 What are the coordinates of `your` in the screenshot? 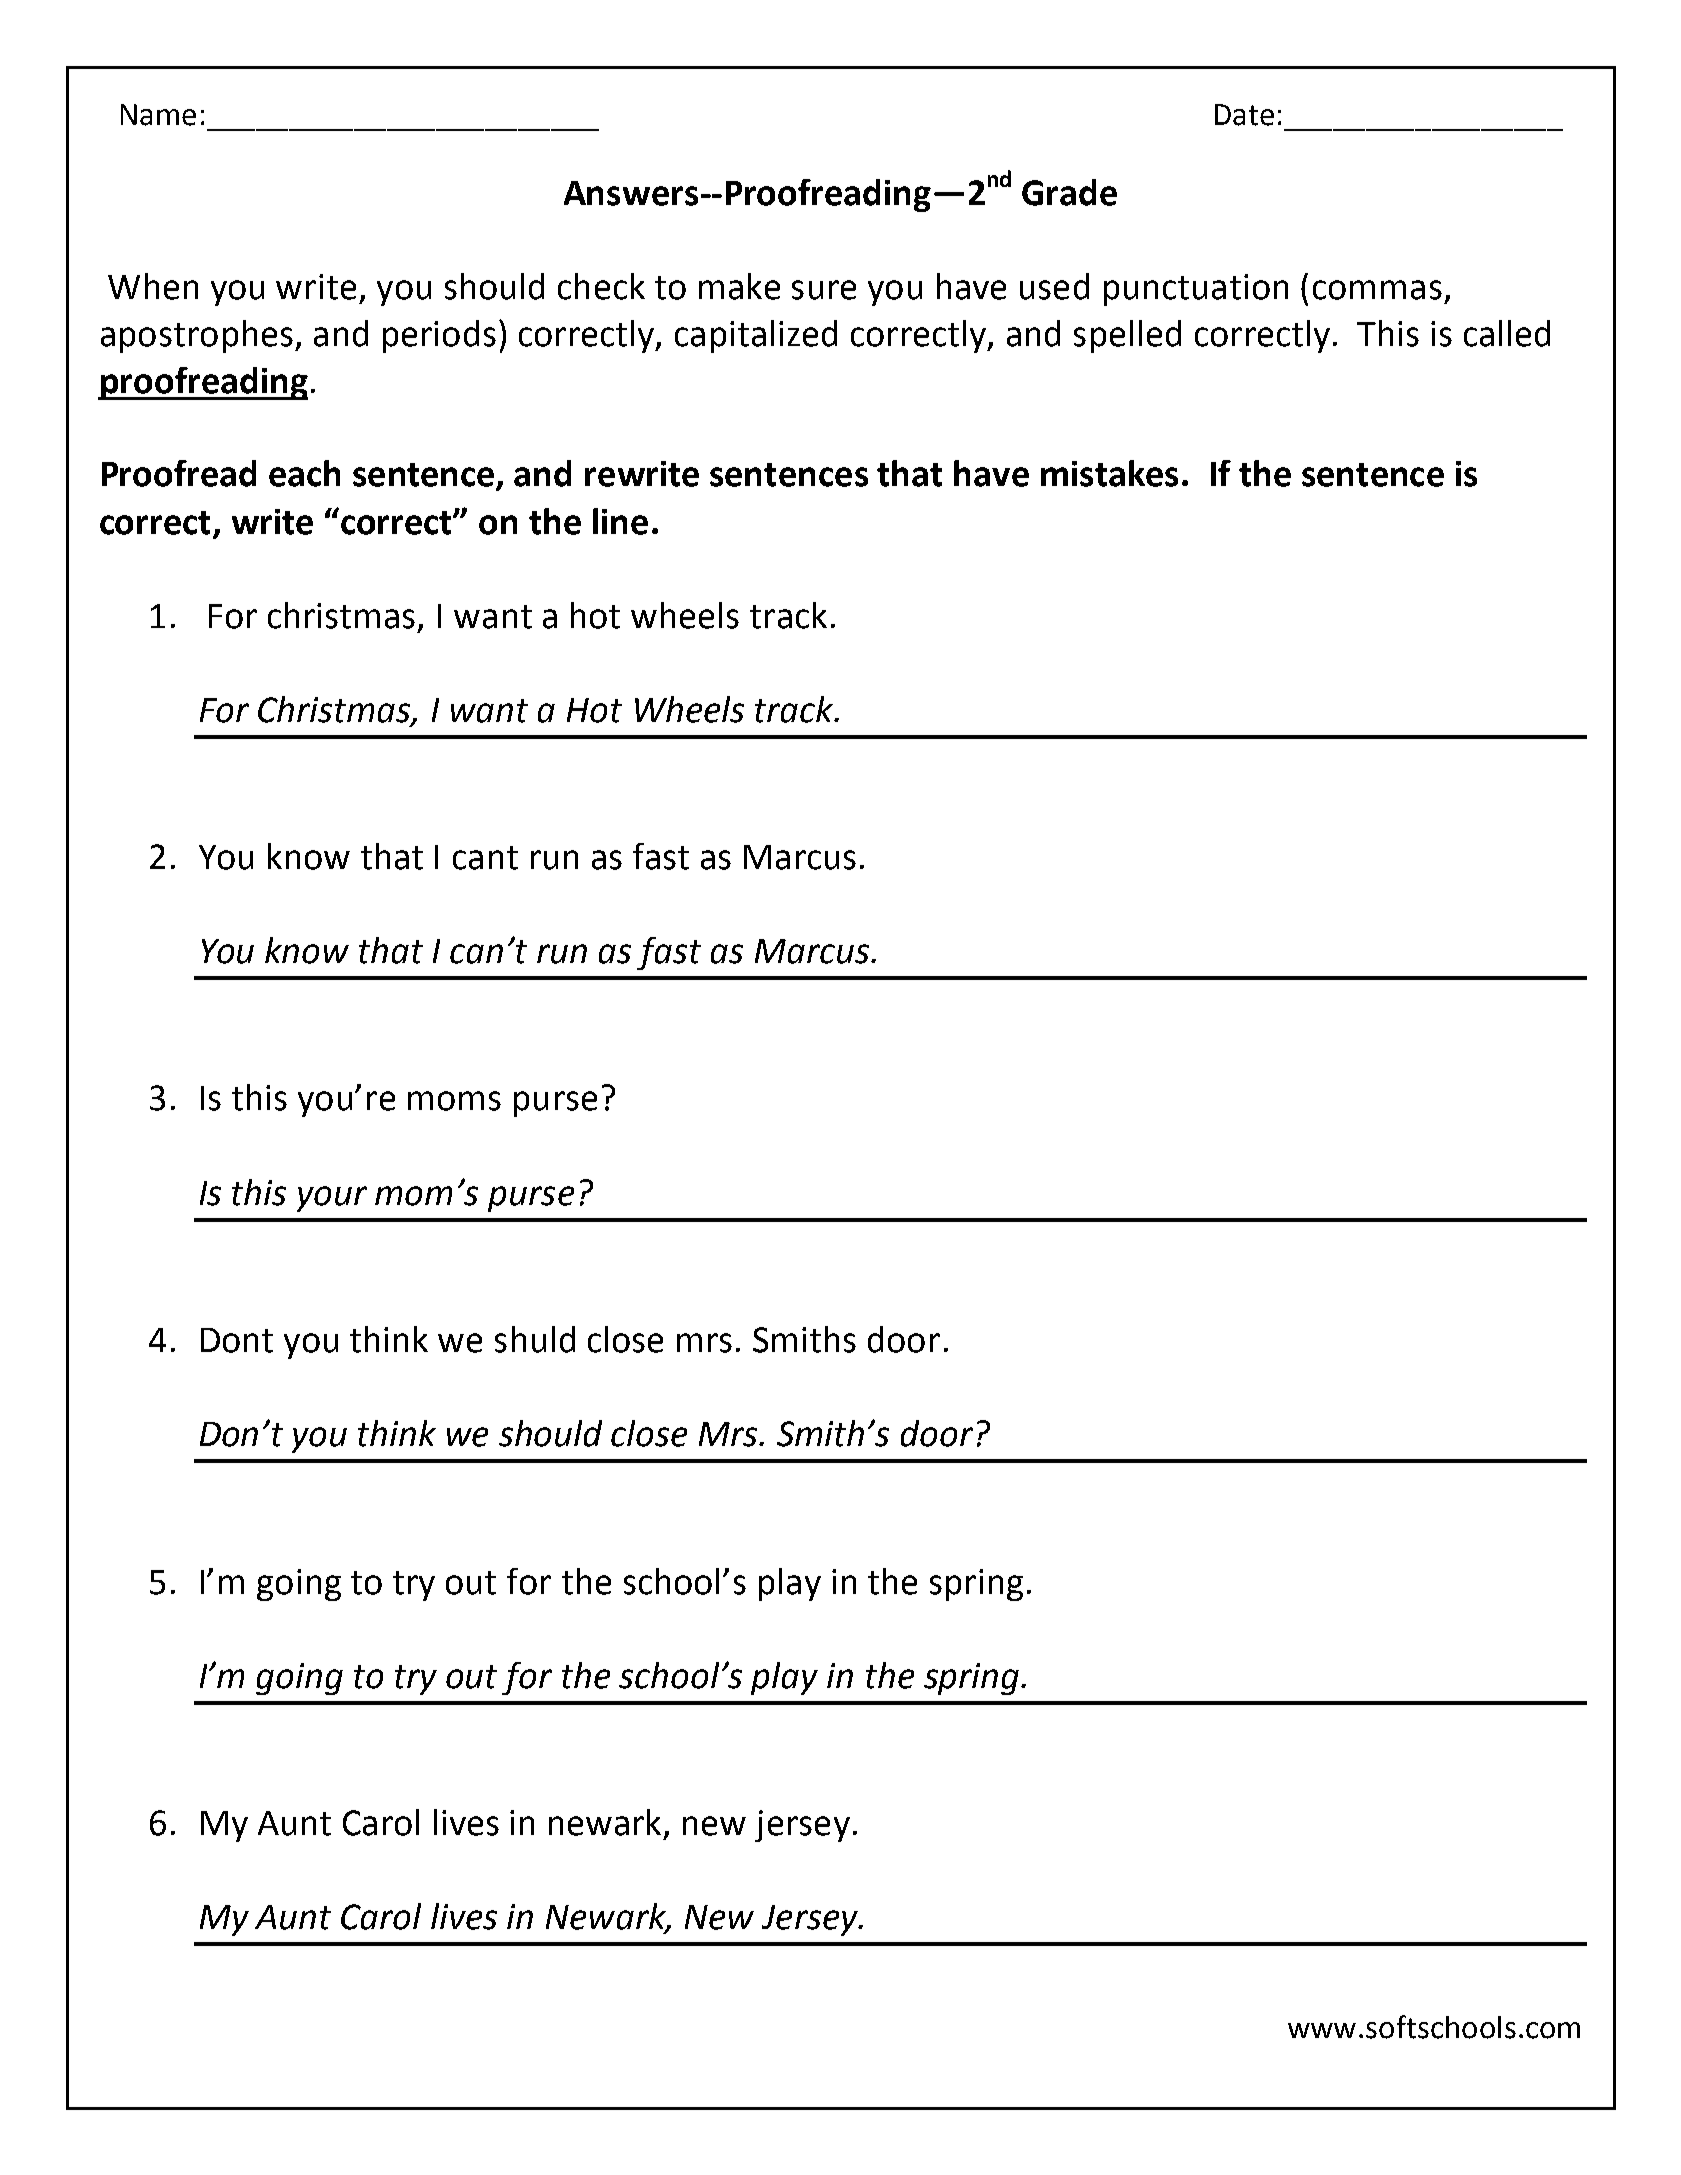 It's located at (332, 1199).
